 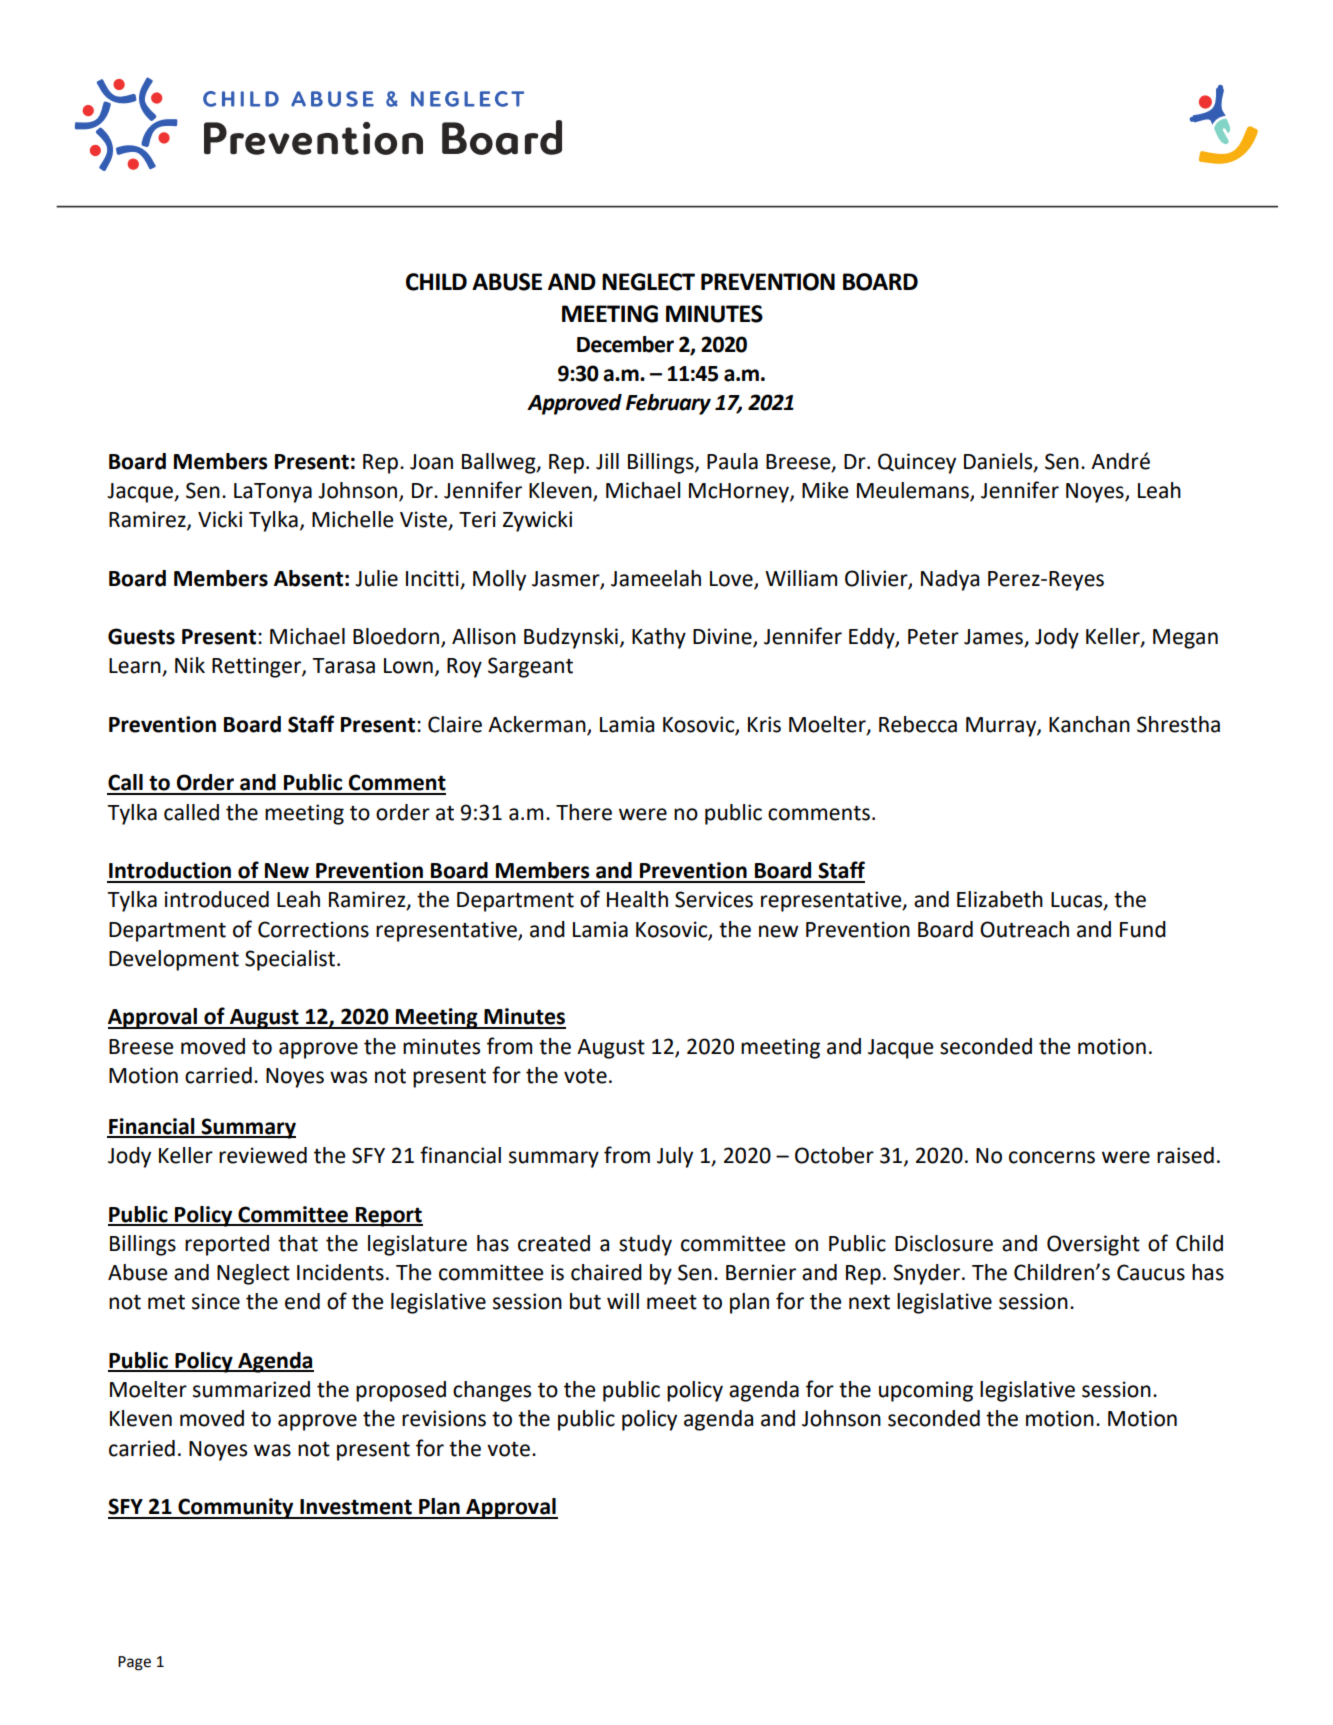 What do you see at coordinates (298, 1243) in the page?
I see `that` at bounding box center [298, 1243].
